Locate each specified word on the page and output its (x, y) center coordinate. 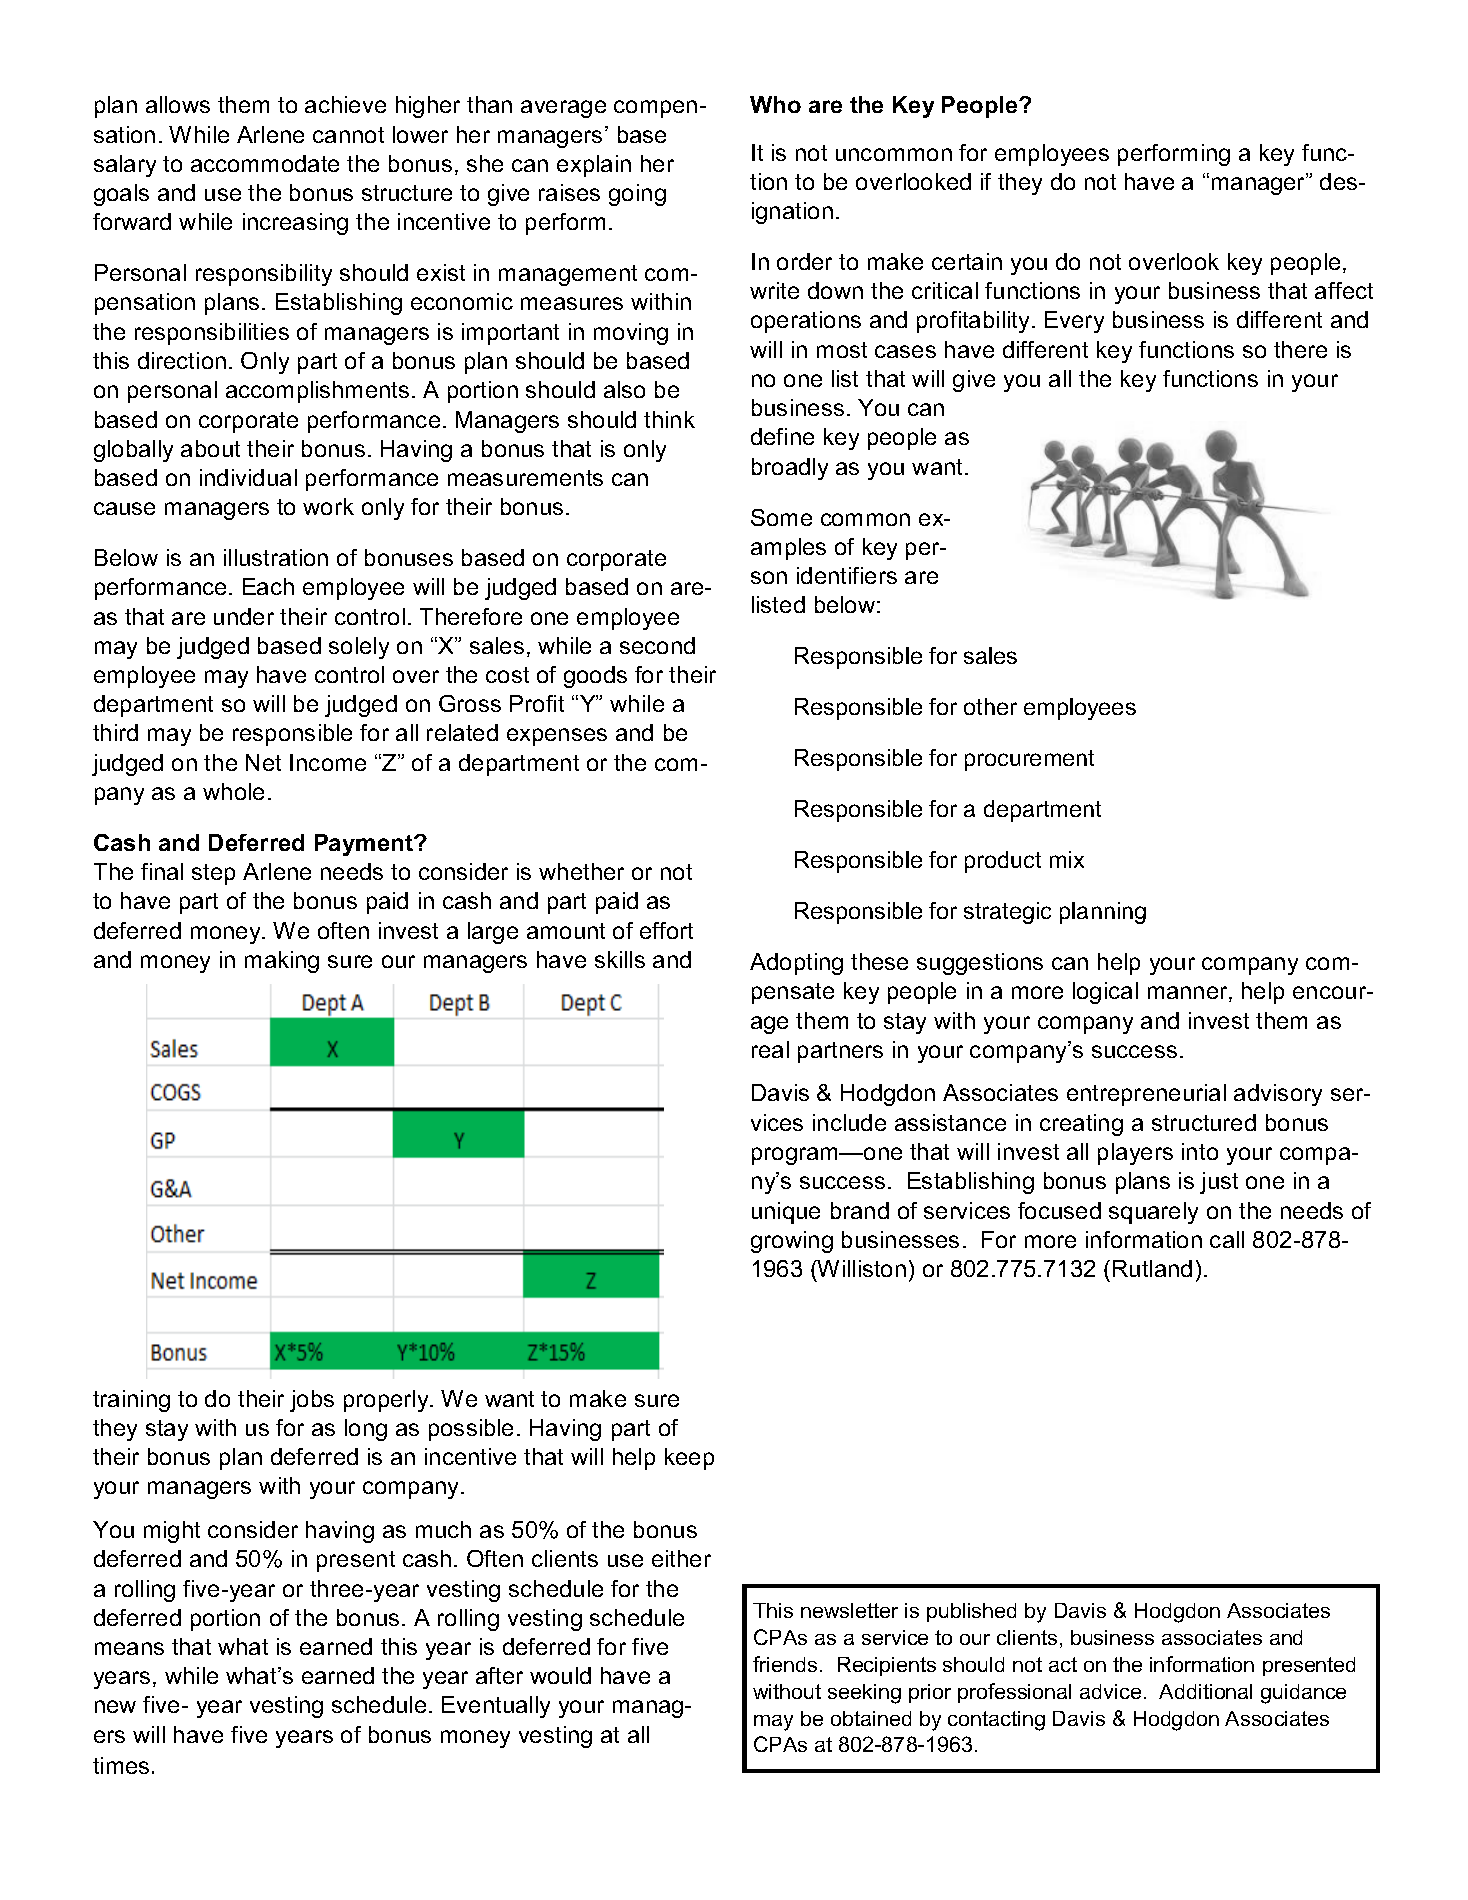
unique (786, 1213)
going (637, 195)
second (657, 645)
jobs (312, 1401)
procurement (1029, 760)
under (244, 616)
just (1219, 1183)
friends (785, 1664)
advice (1110, 1691)
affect (1344, 290)
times (121, 1765)
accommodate (265, 163)
